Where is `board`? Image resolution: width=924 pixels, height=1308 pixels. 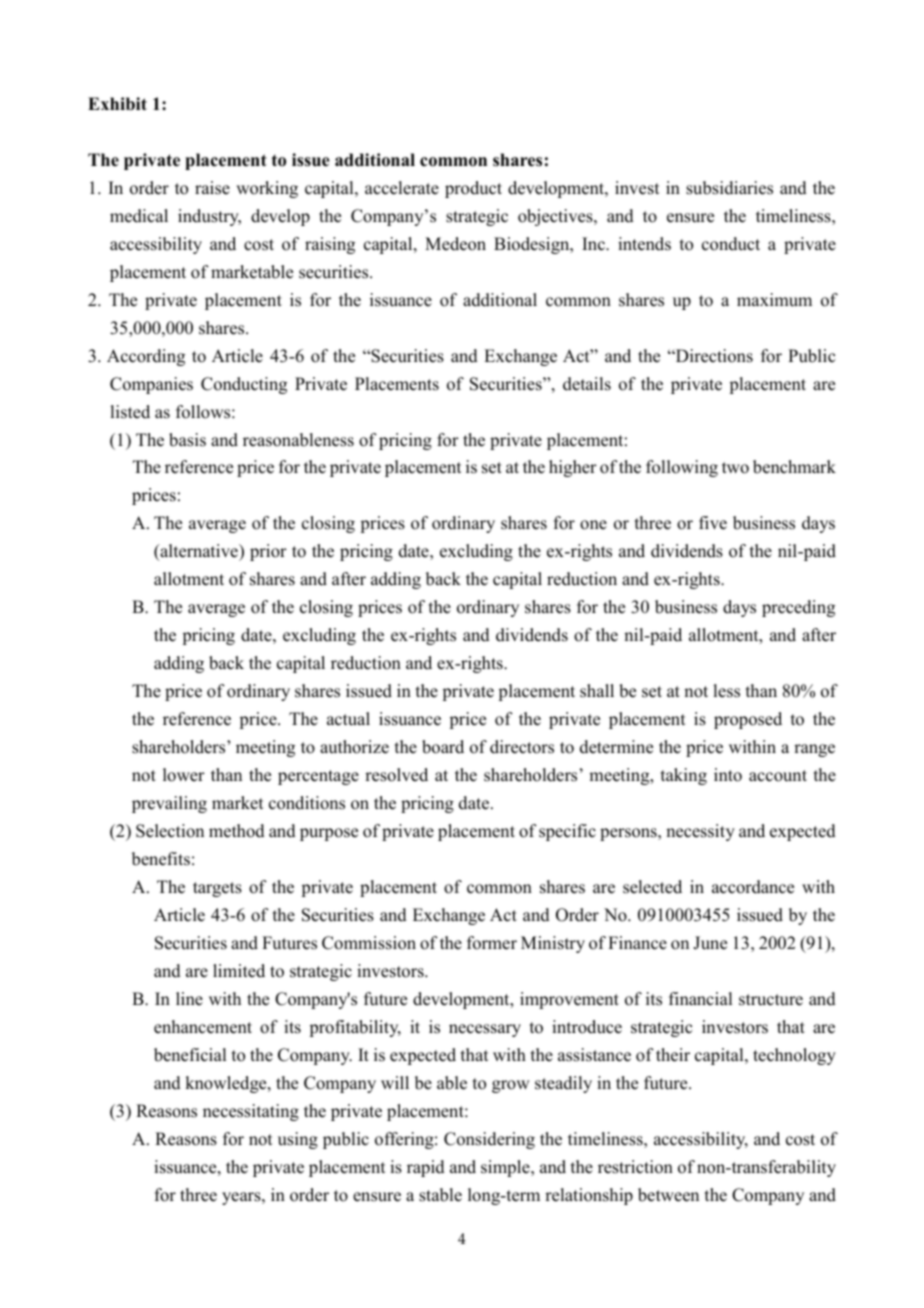
board is located at coordinates (443, 747).
